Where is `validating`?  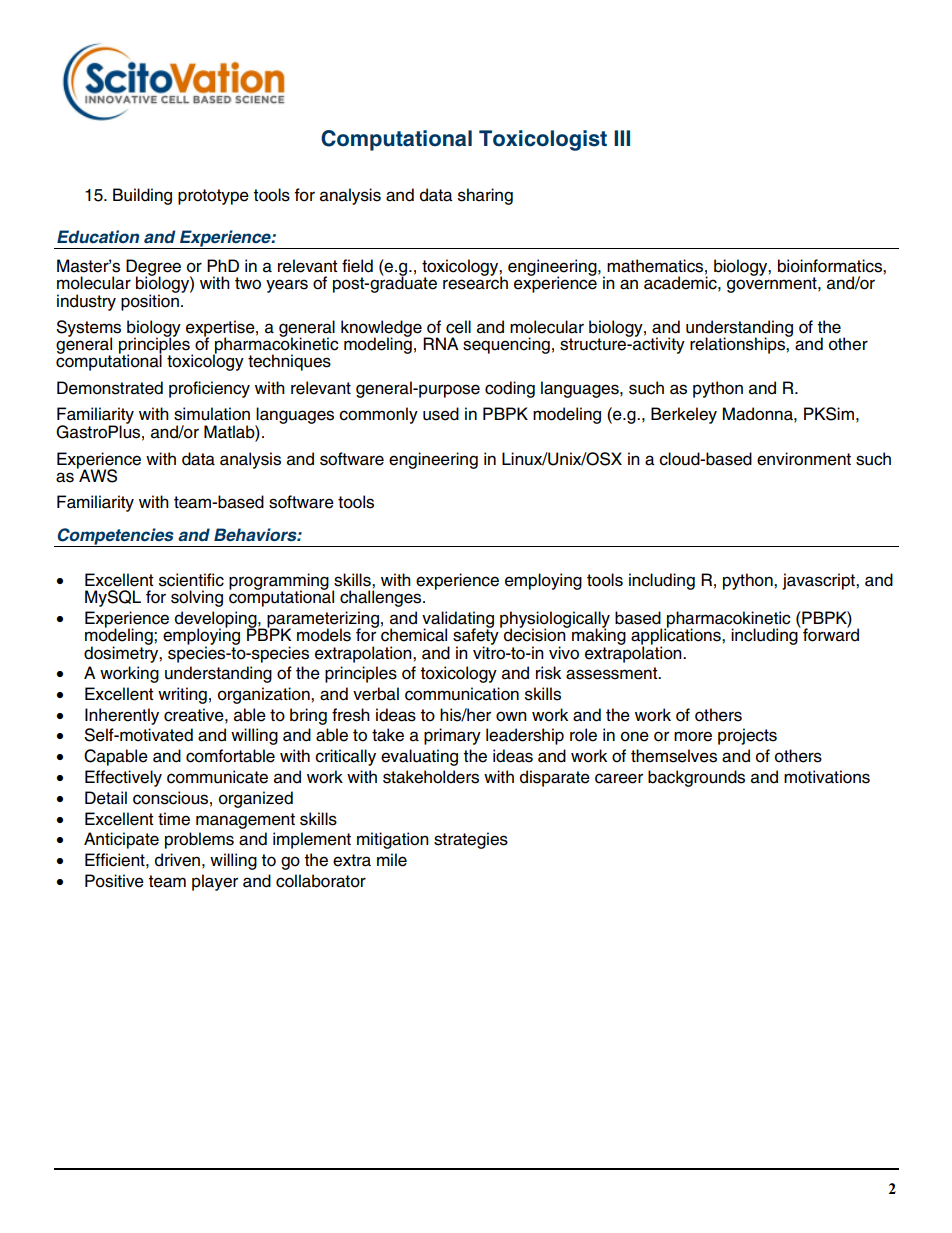 validating is located at coordinates (458, 620).
